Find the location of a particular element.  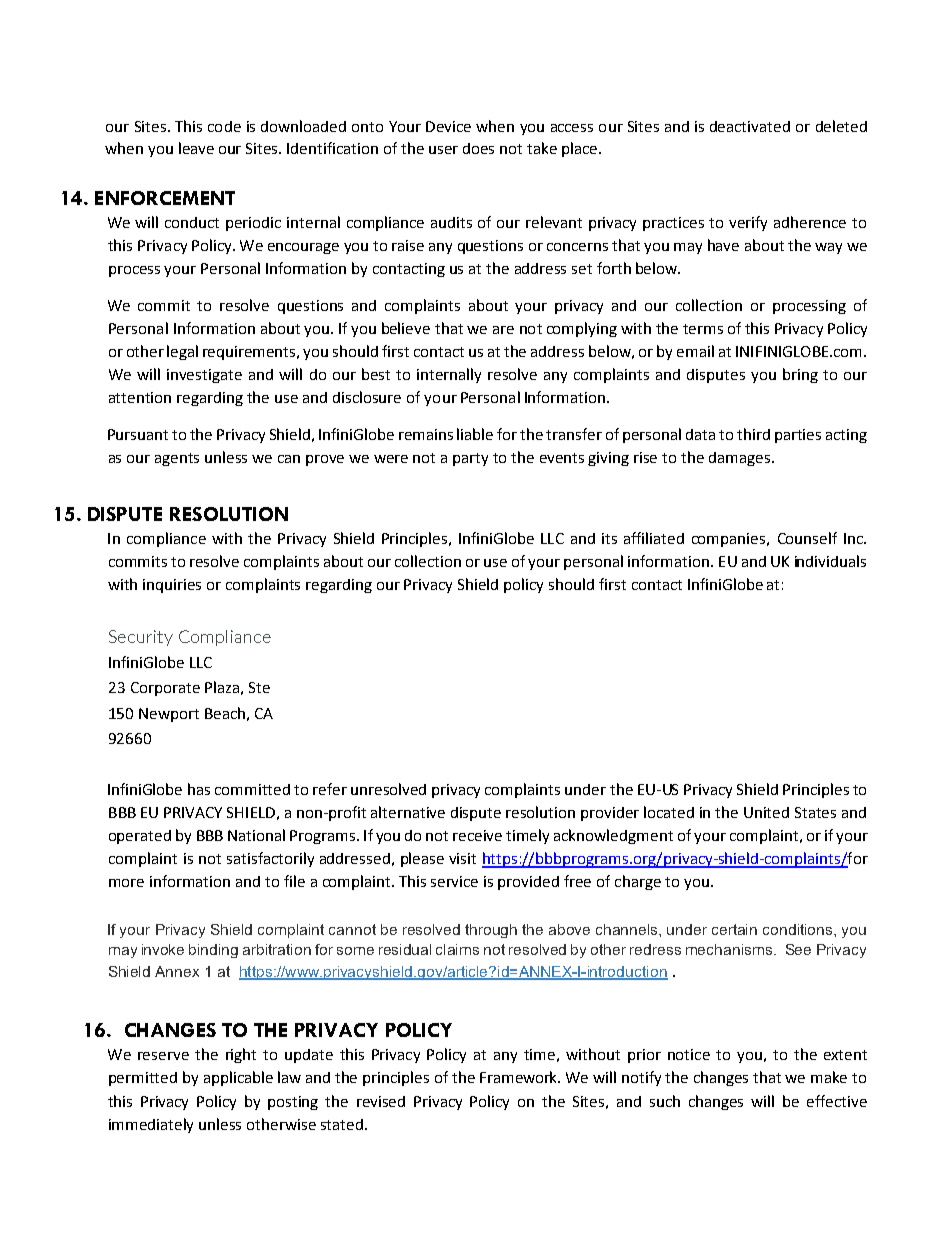

leave is located at coordinates (196, 148).
